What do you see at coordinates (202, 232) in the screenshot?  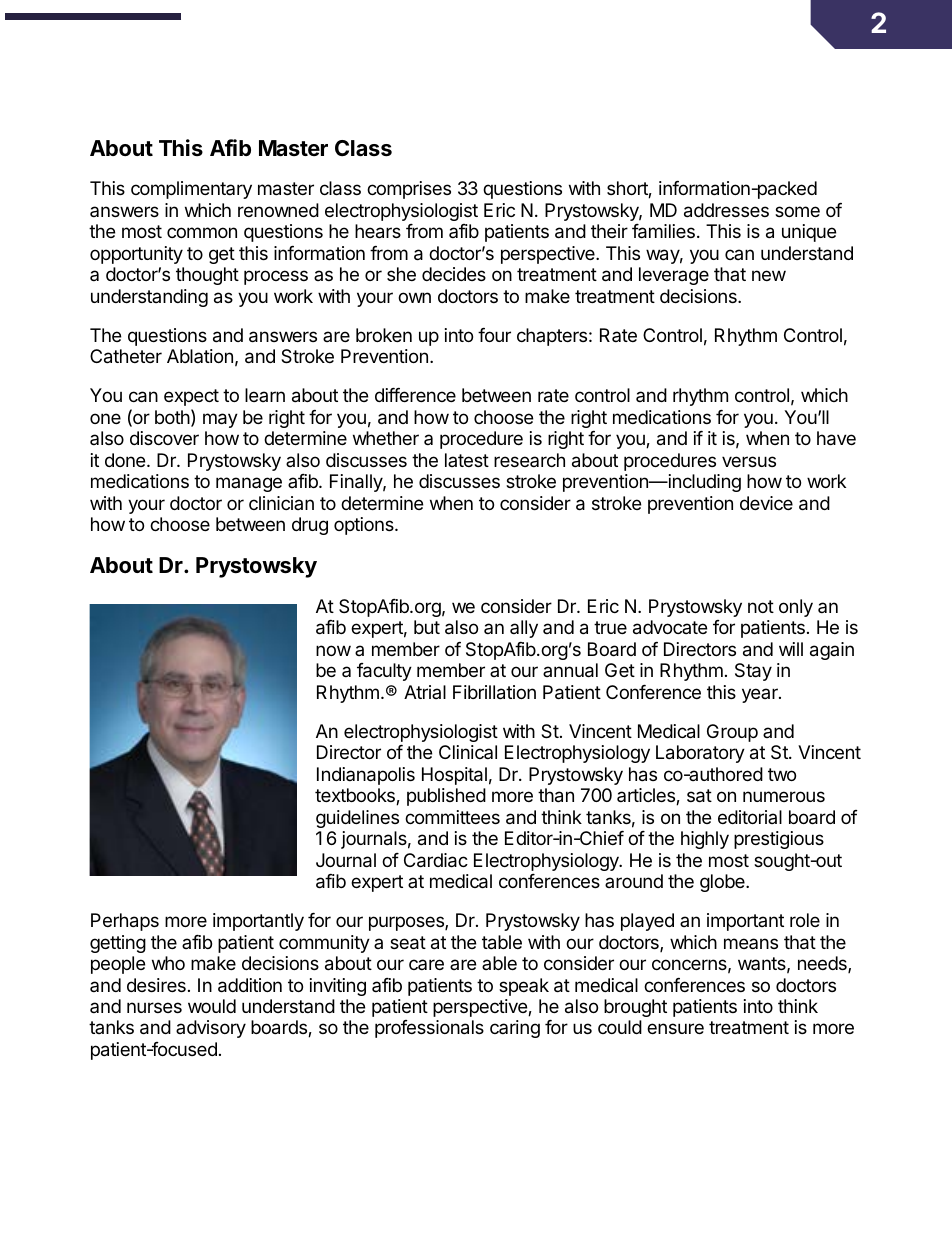 I see `common` at bounding box center [202, 232].
